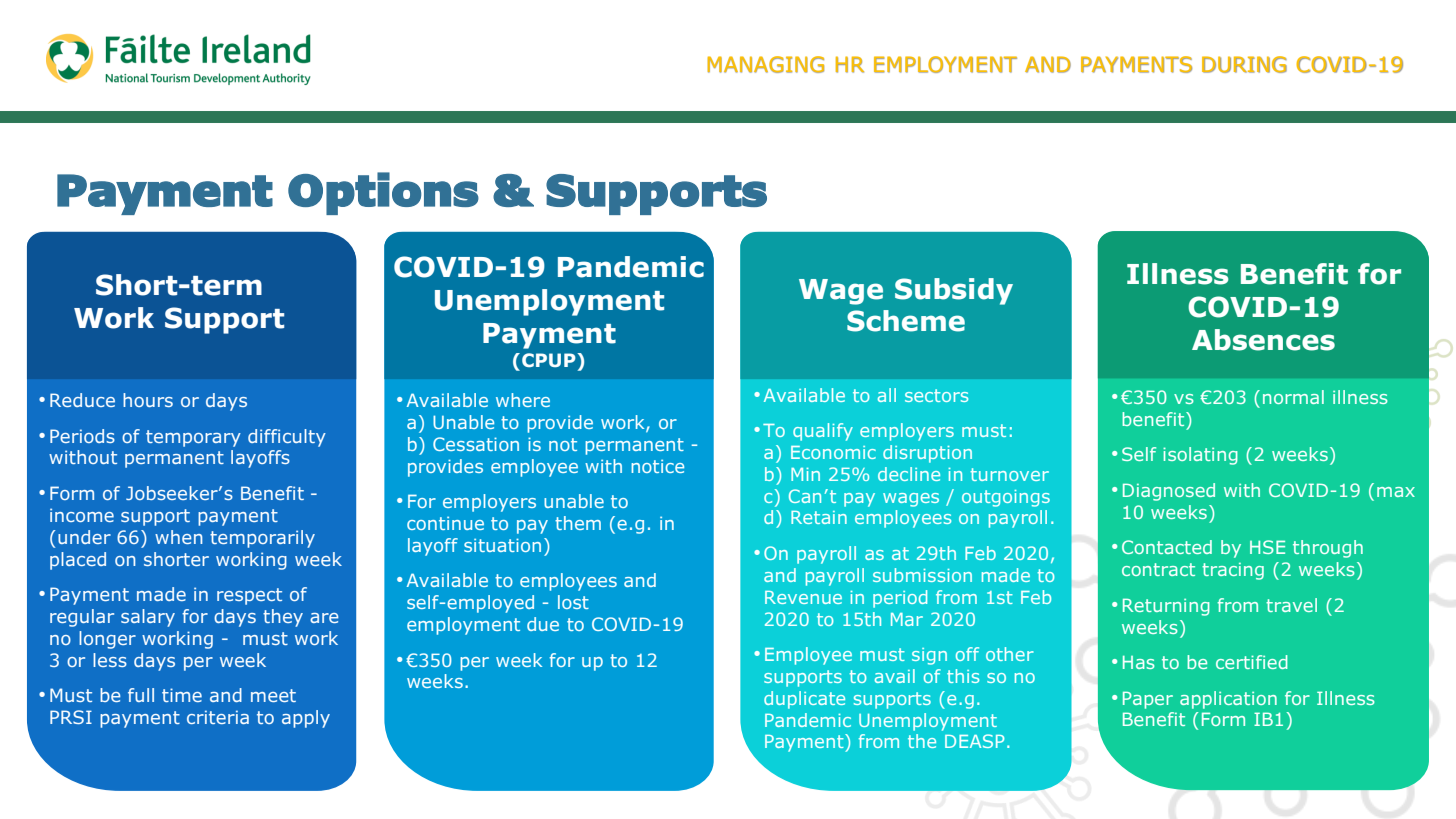 The width and height of the screenshot is (1456, 819). What do you see at coordinates (887, 395) in the screenshot?
I see `all` at bounding box center [887, 395].
